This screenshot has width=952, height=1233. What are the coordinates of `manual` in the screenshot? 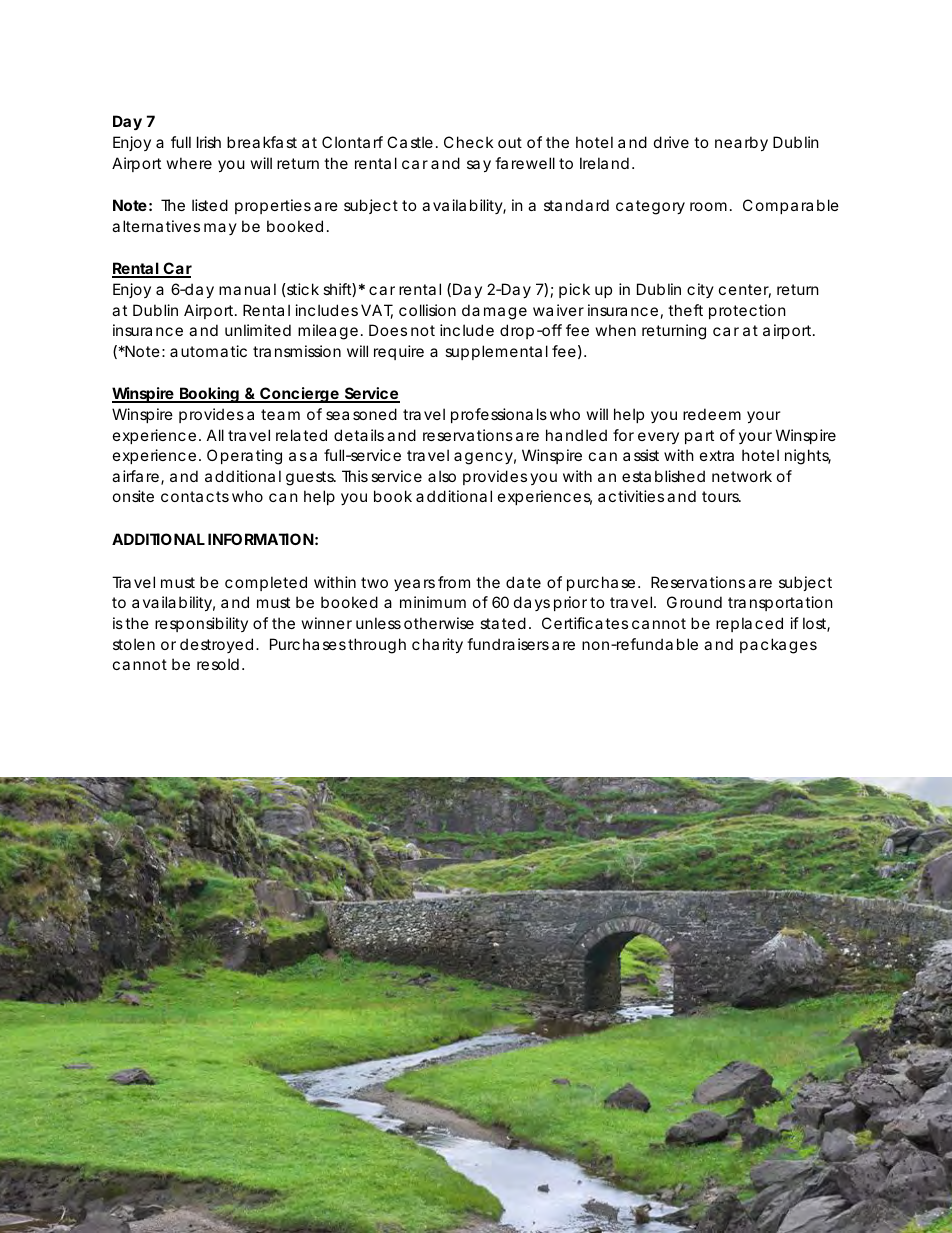 It's located at (247, 289).
